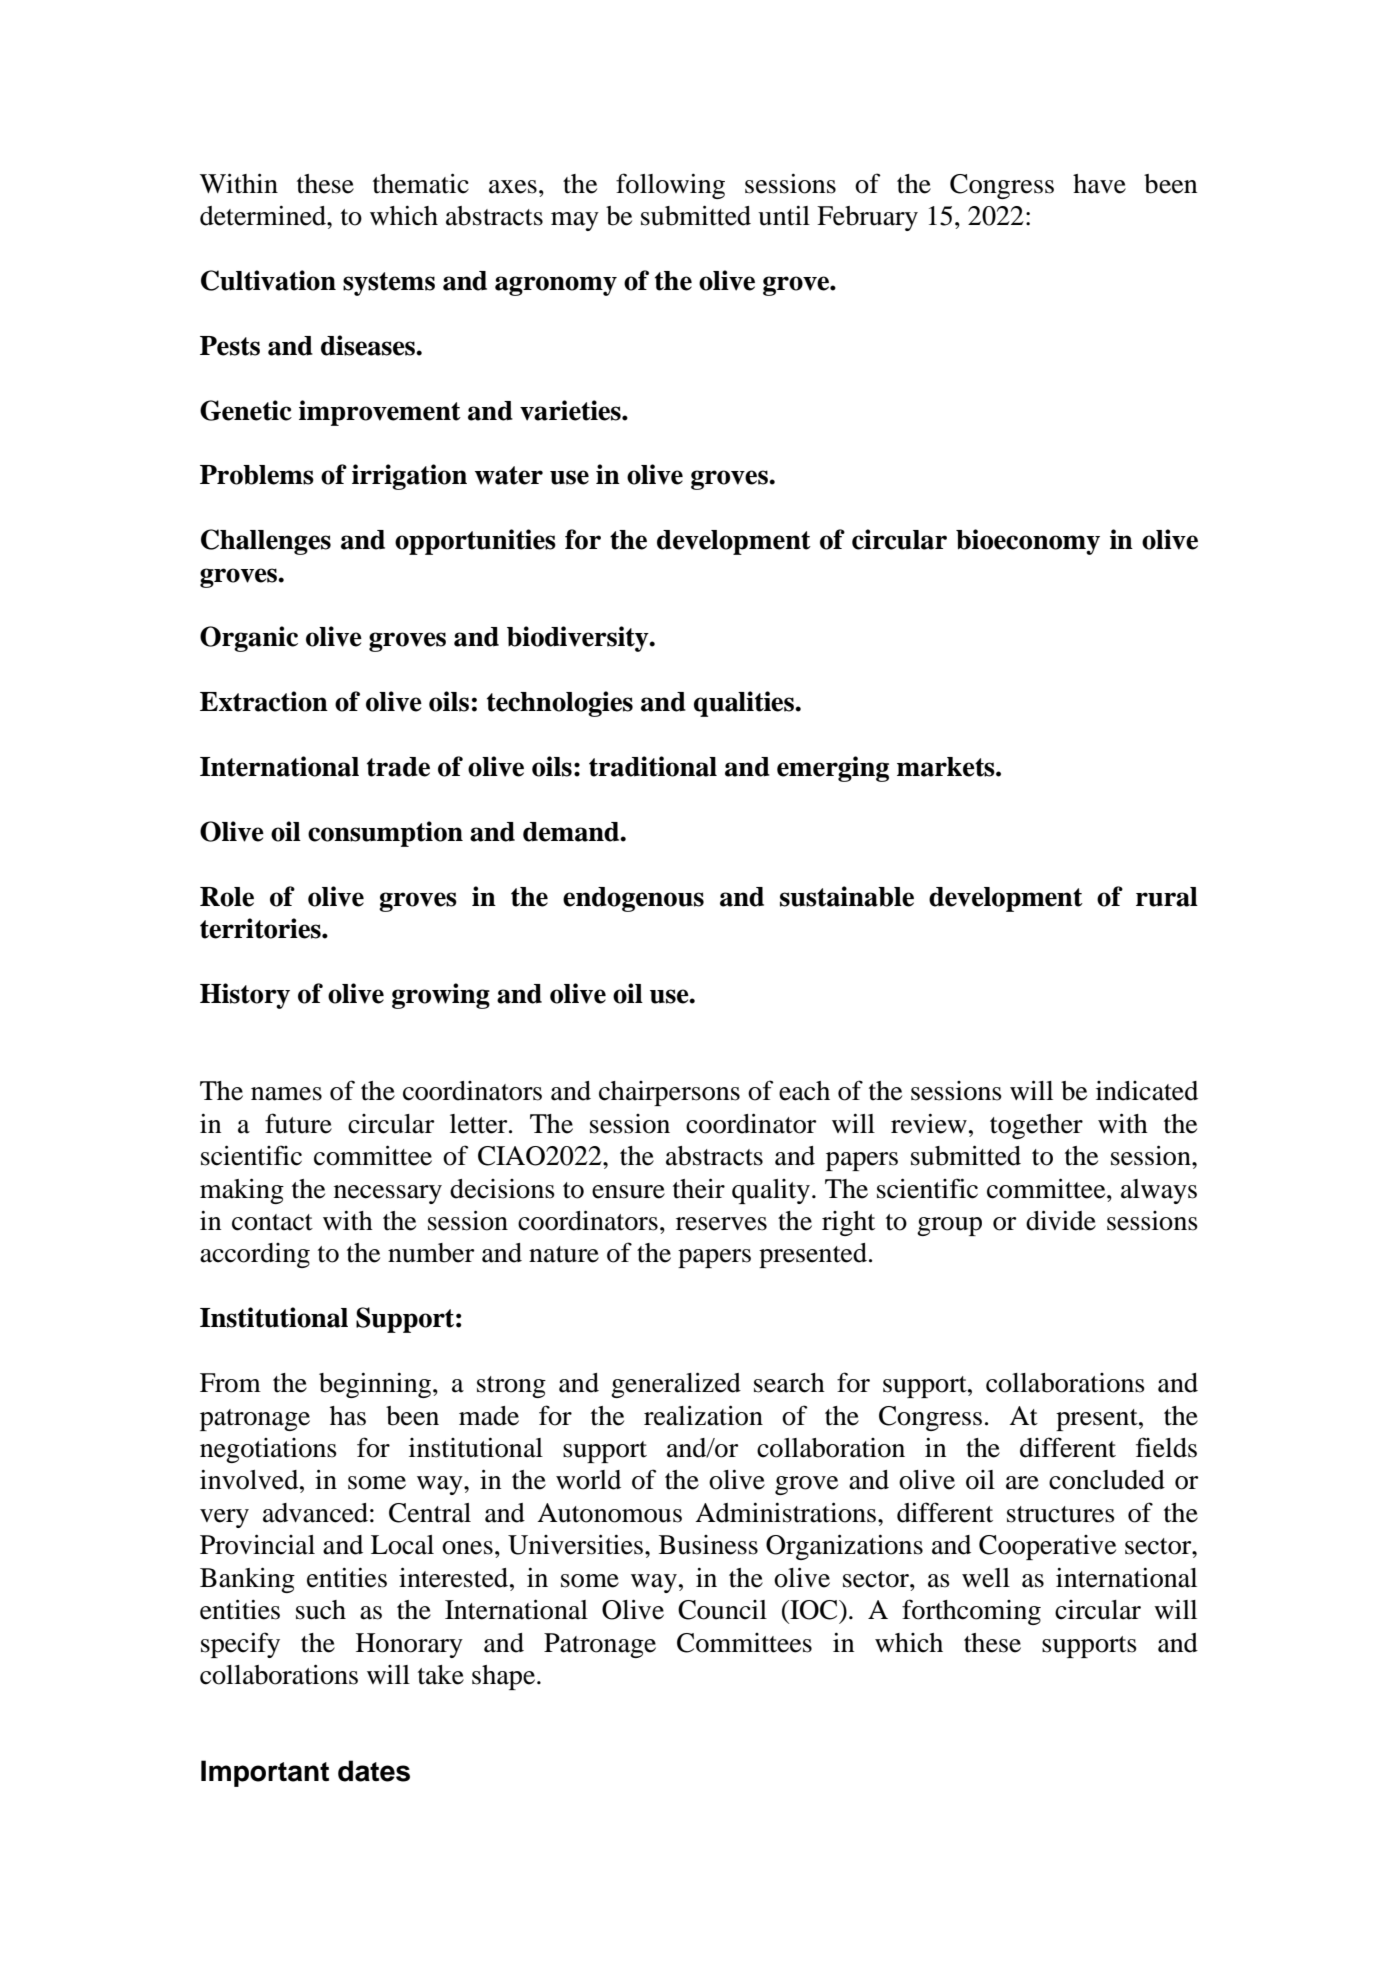  What do you see at coordinates (1099, 184) in the screenshot?
I see `have` at bounding box center [1099, 184].
